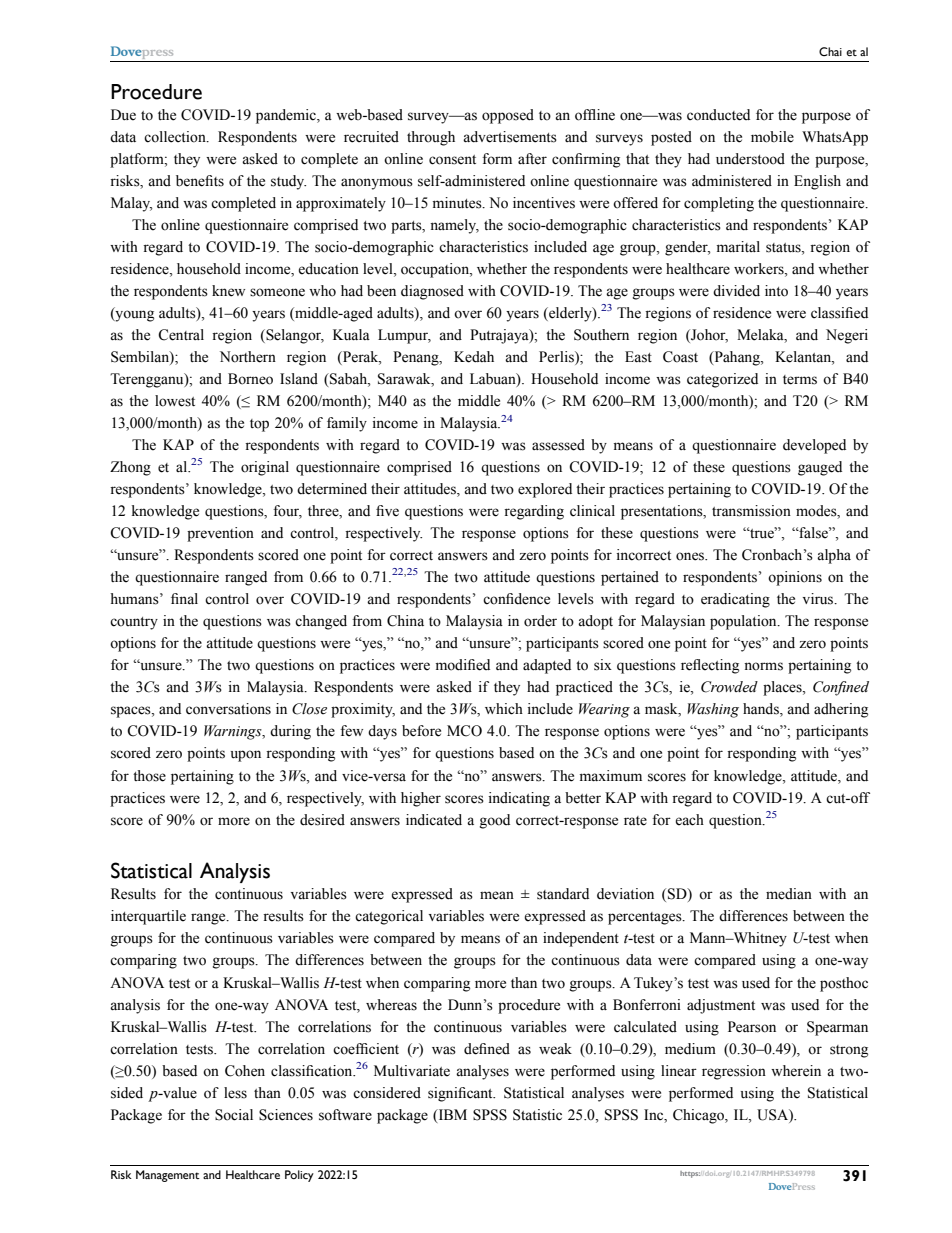 This screenshot has width=952, height=1233. What do you see at coordinates (789, 894) in the screenshot?
I see `median` at bounding box center [789, 894].
